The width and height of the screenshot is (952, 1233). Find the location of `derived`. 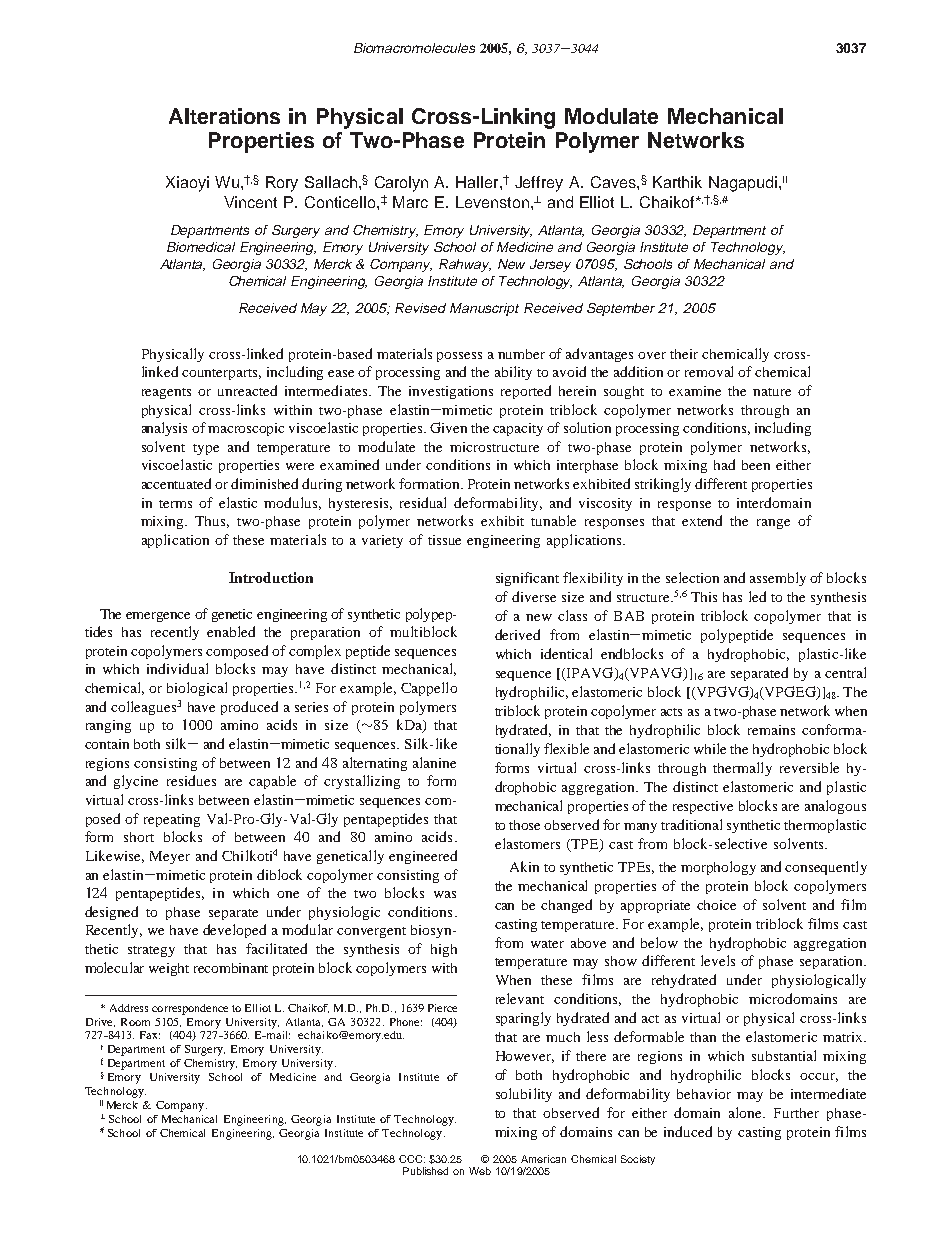

derived is located at coordinates (517, 634).
